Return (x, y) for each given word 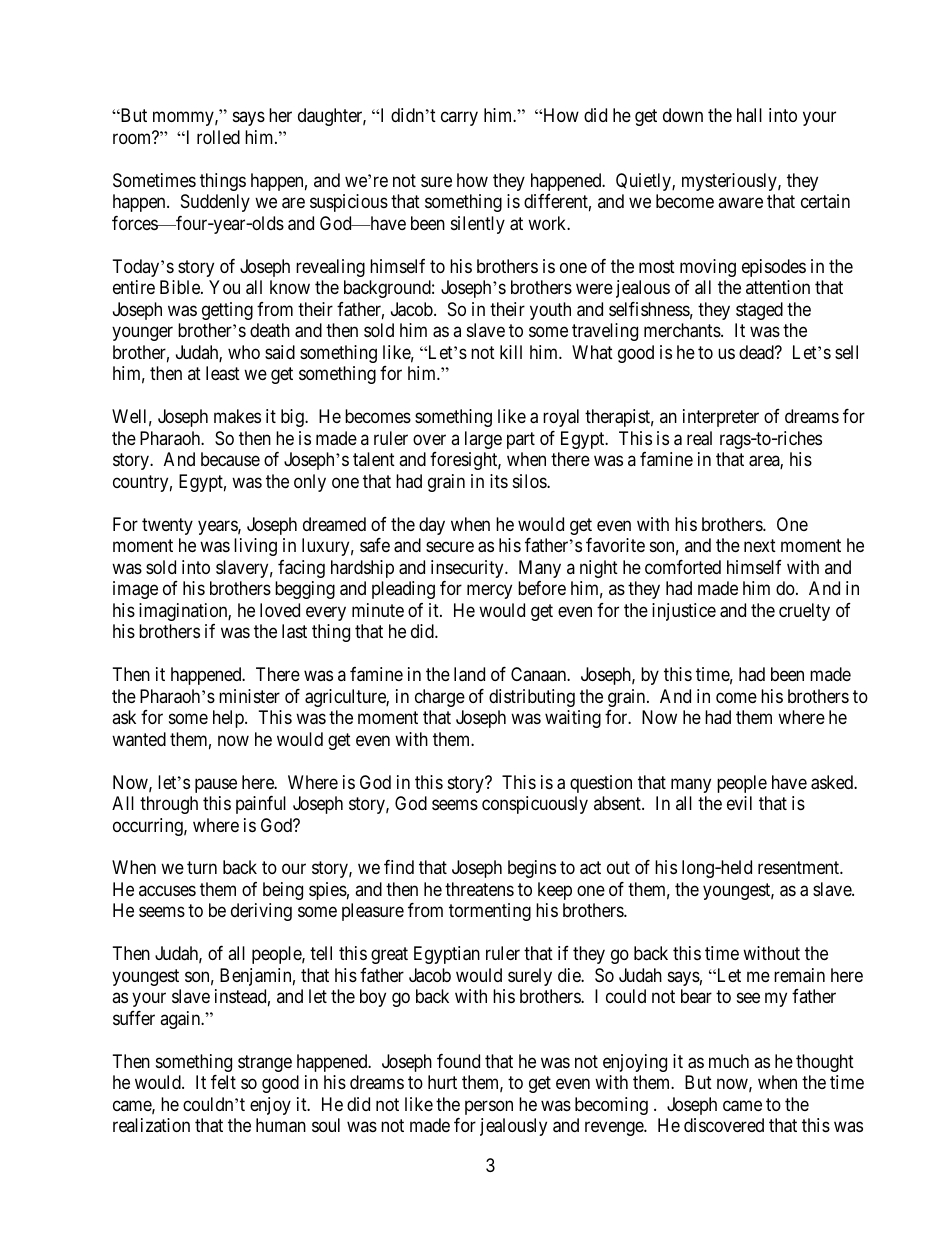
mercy (489, 592)
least (223, 373)
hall (749, 115)
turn (202, 868)
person (489, 1107)
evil (739, 803)
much (729, 1061)
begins (532, 869)
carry (459, 119)
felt (223, 1082)
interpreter (721, 418)
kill (511, 352)
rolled (218, 137)
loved (280, 610)
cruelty (804, 612)
